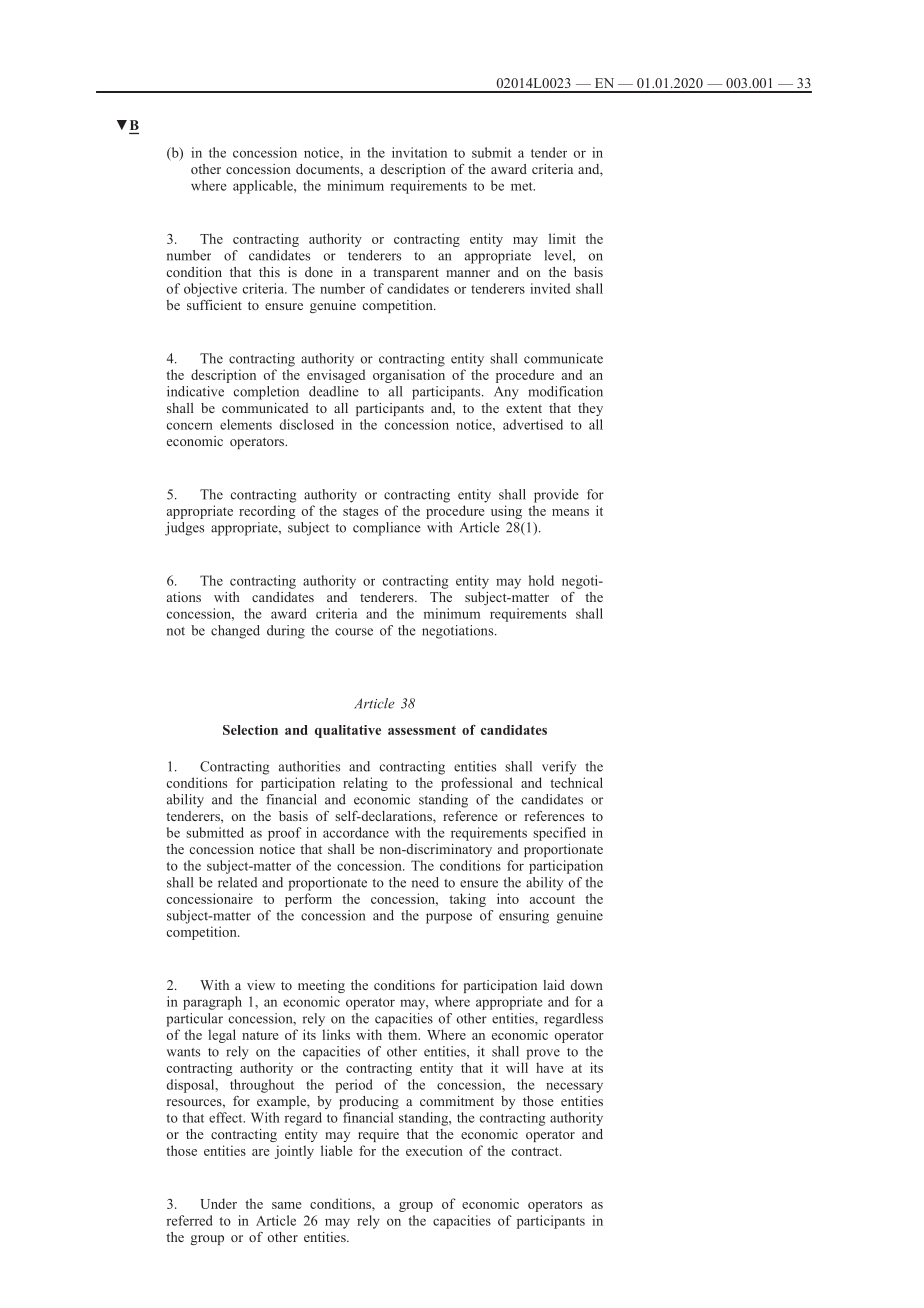 This page has height=1308, width=924. What do you see at coordinates (237, 882) in the page?
I see `related` at bounding box center [237, 882].
